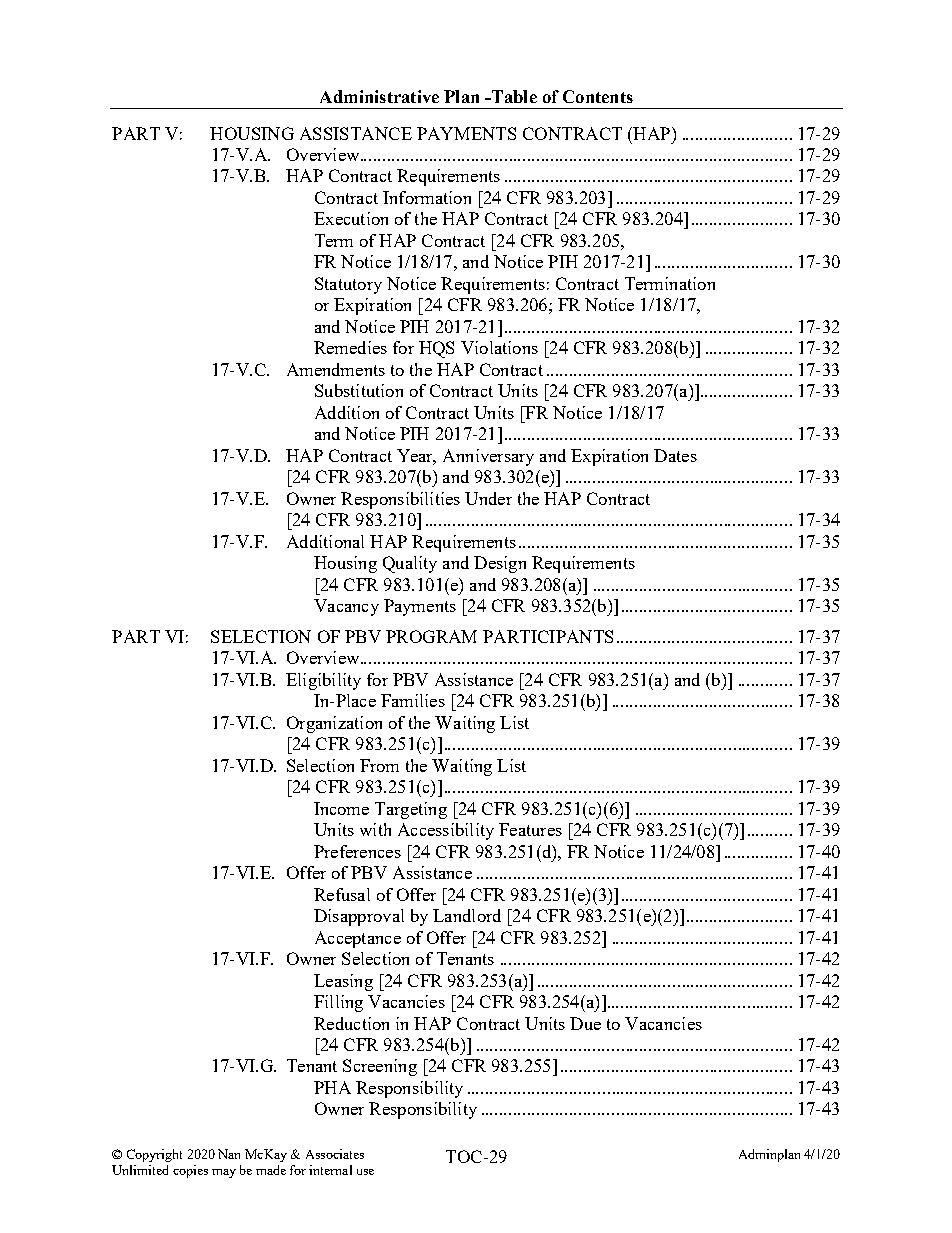  What do you see at coordinates (346, 607) in the screenshot?
I see `Vacancy` at bounding box center [346, 607].
